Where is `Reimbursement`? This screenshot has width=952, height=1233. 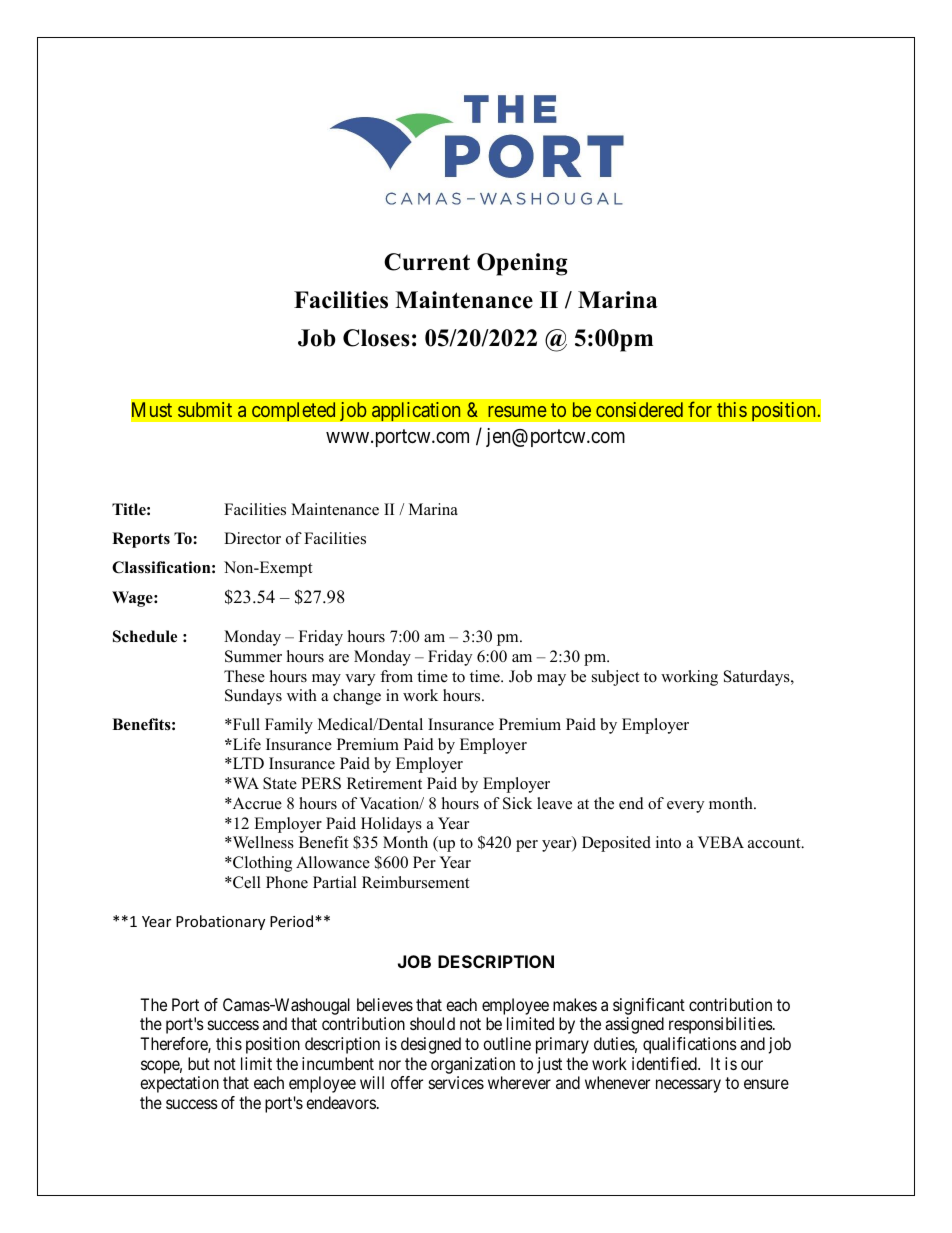
Reimbursement is located at coordinates (415, 882).
